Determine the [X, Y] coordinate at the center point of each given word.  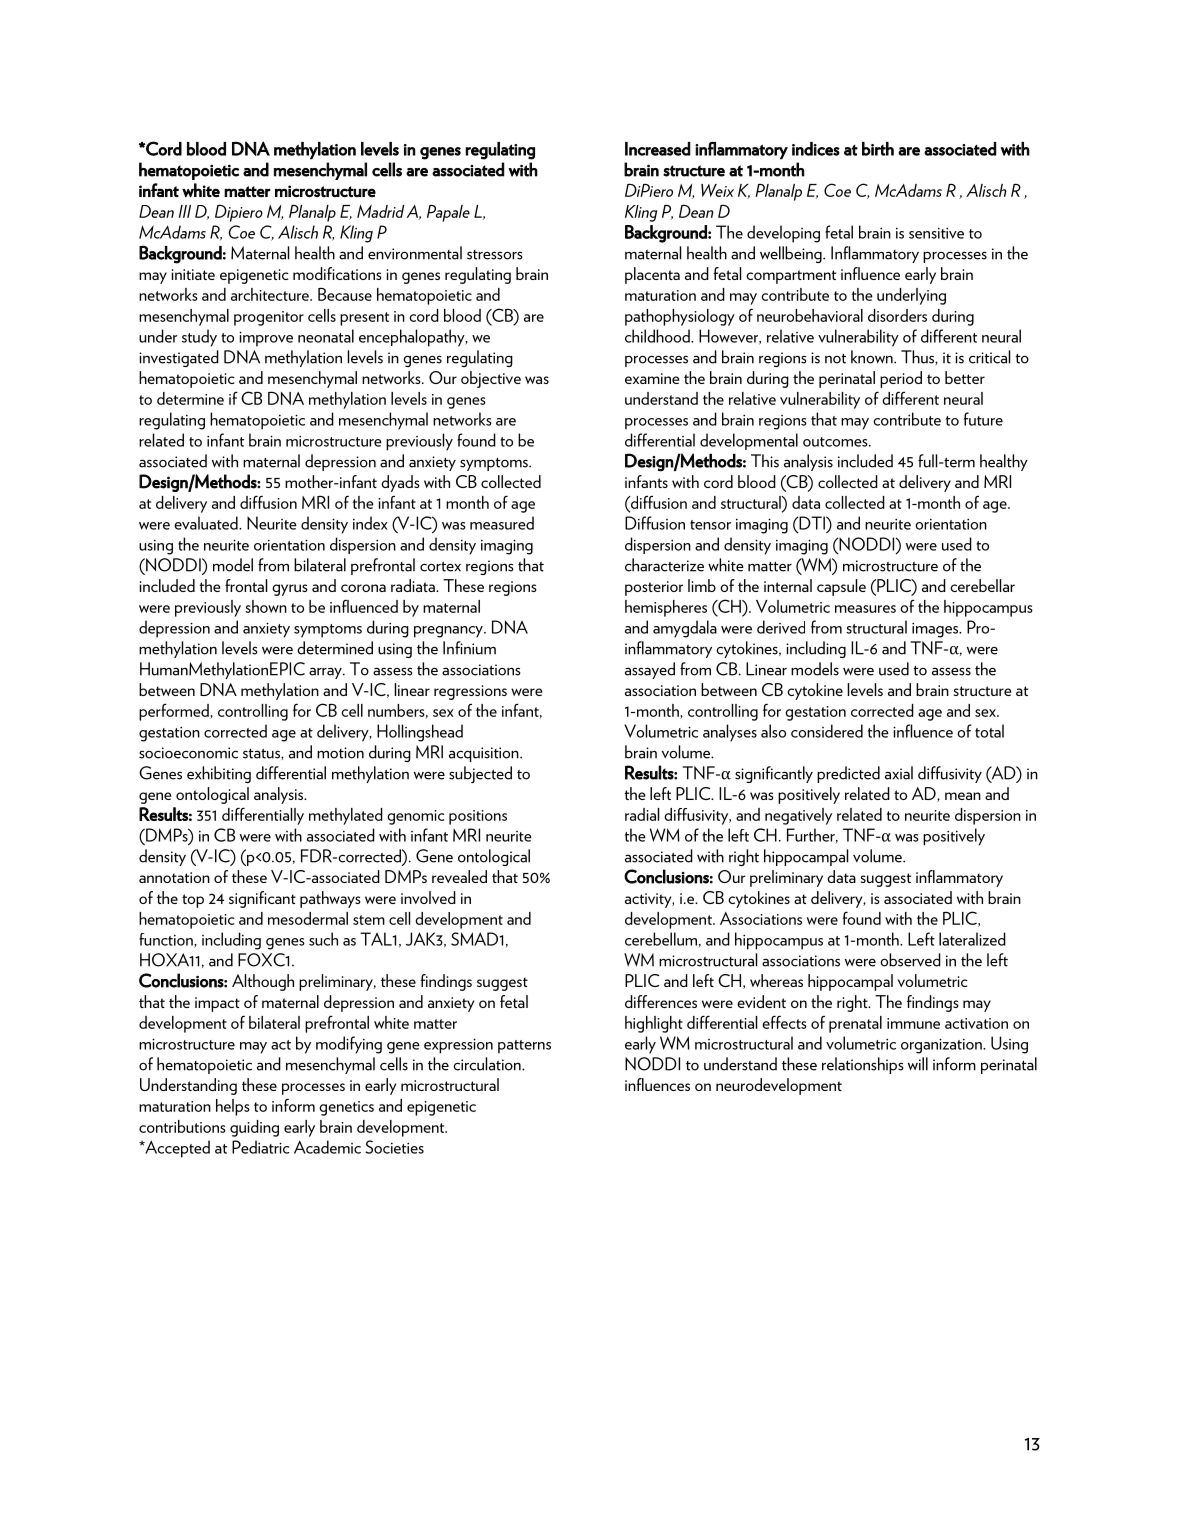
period [901, 379]
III [185, 211]
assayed [650, 670]
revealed [459, 876]
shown [266, 606]
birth [878, 149]
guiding [254, 1128]
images [936, 630]
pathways [330, 899]
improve [266, 339]
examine [652, 378]
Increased [658, 149]
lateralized [972, 939]
